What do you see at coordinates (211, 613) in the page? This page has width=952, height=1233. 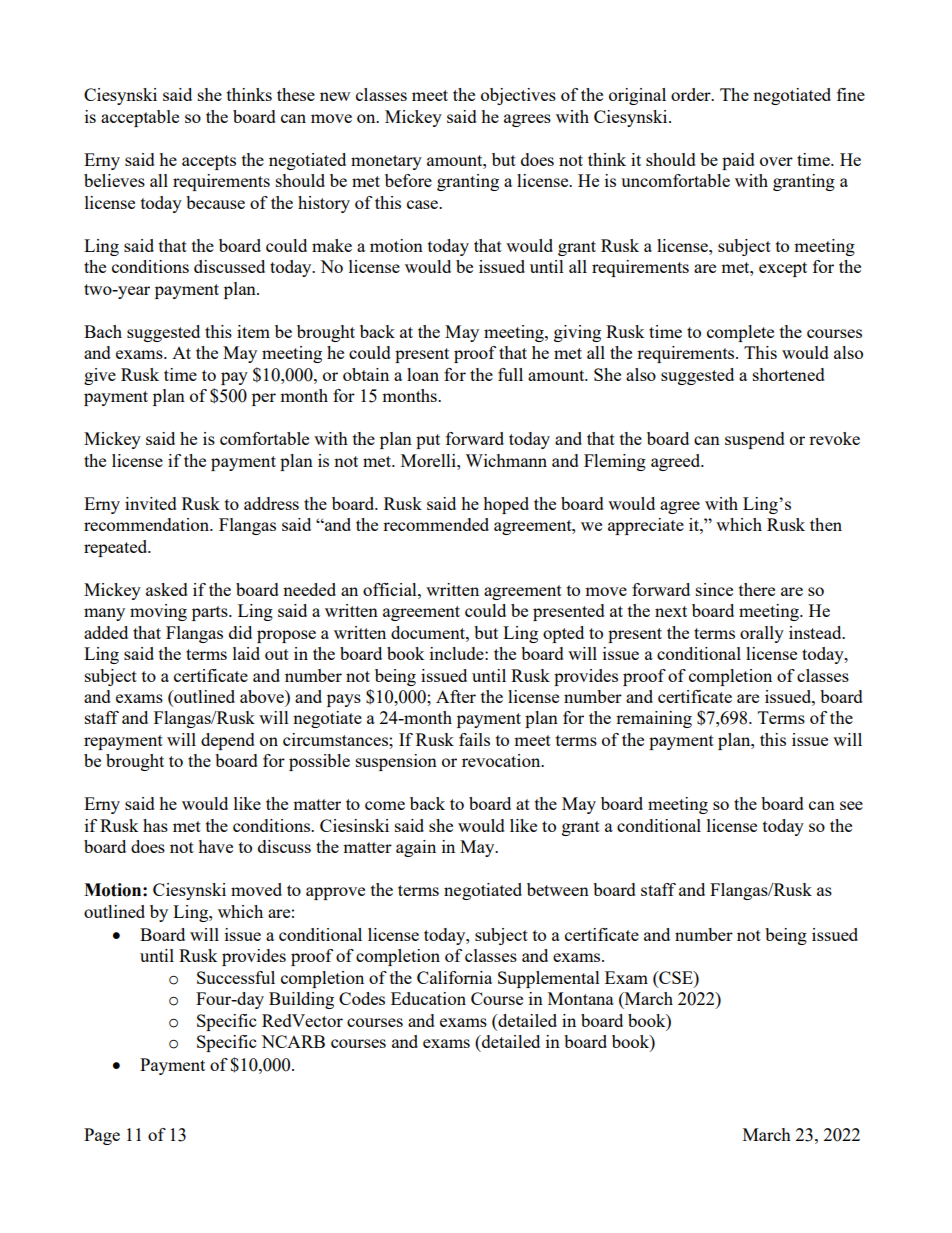 I see `parts` at bounding box center [211, 613].
